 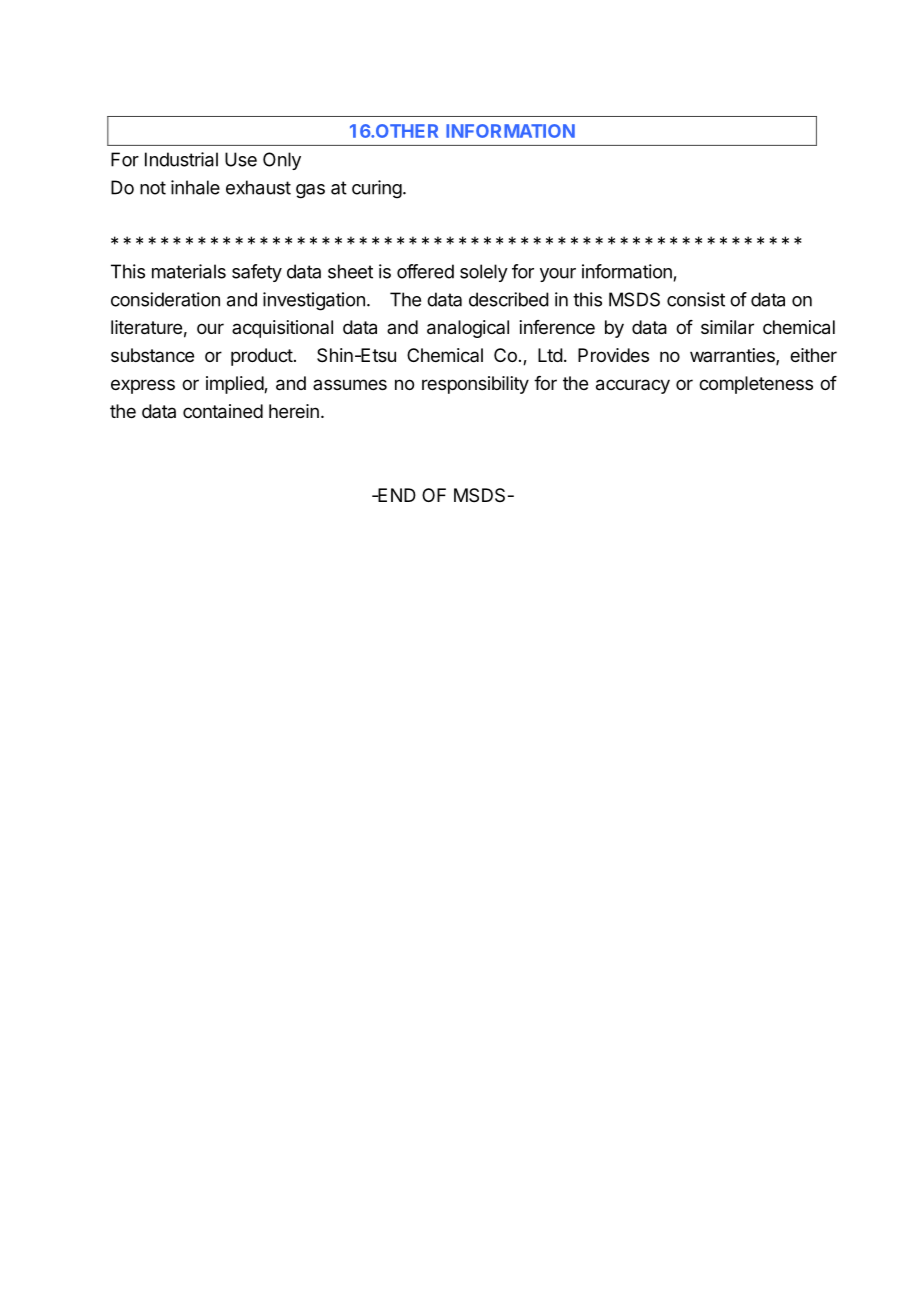 What do you see at coordinates (241, 159) in the screenshot?
I see `Use` at bounding box center [241, 159].
